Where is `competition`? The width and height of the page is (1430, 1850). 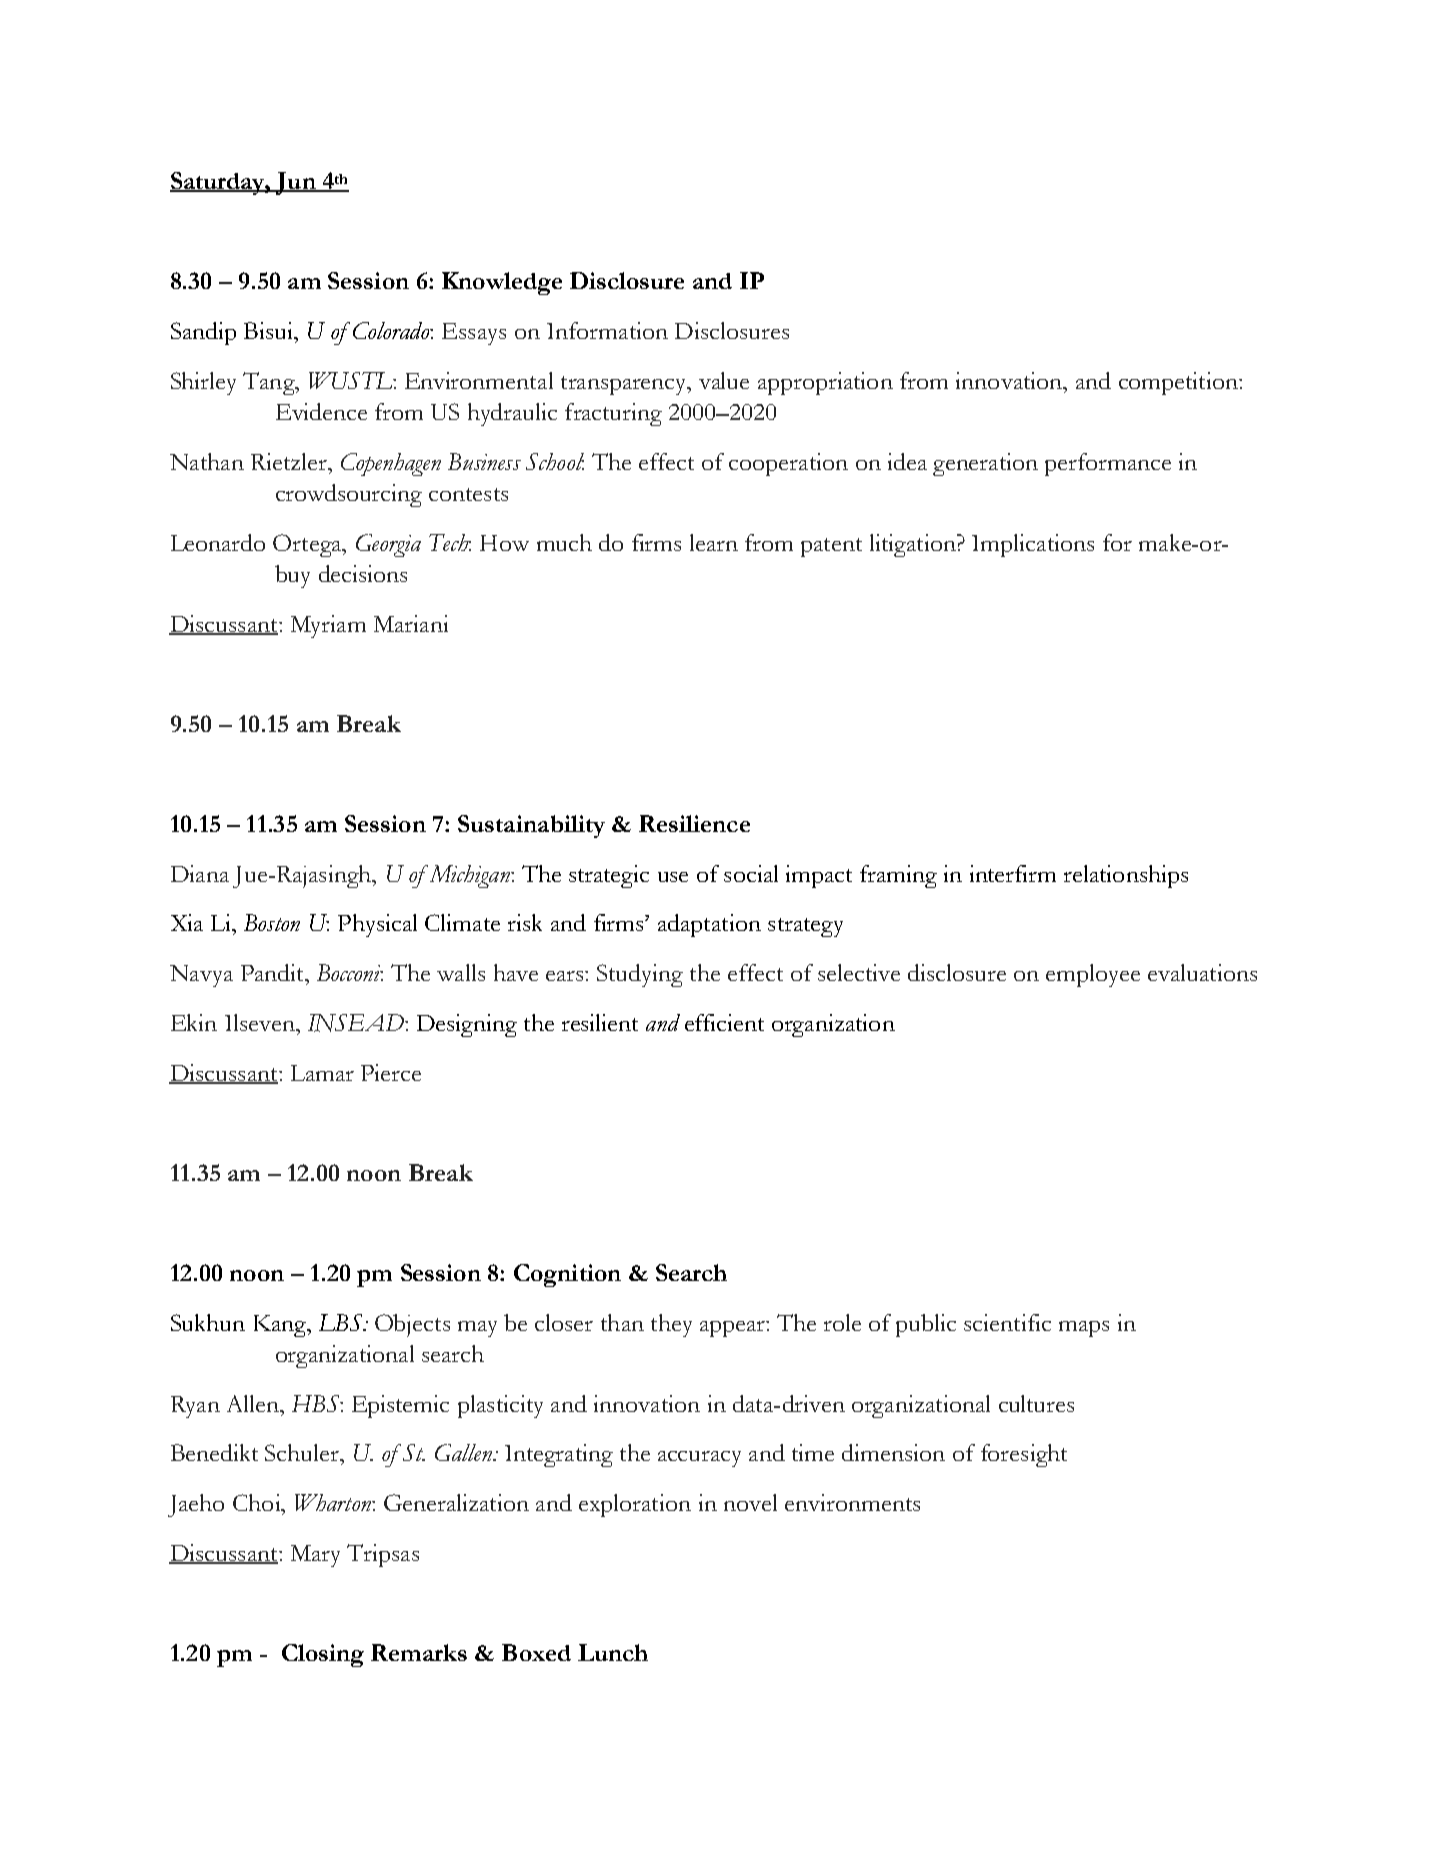 competition is located at coordinates (1179, 383).
